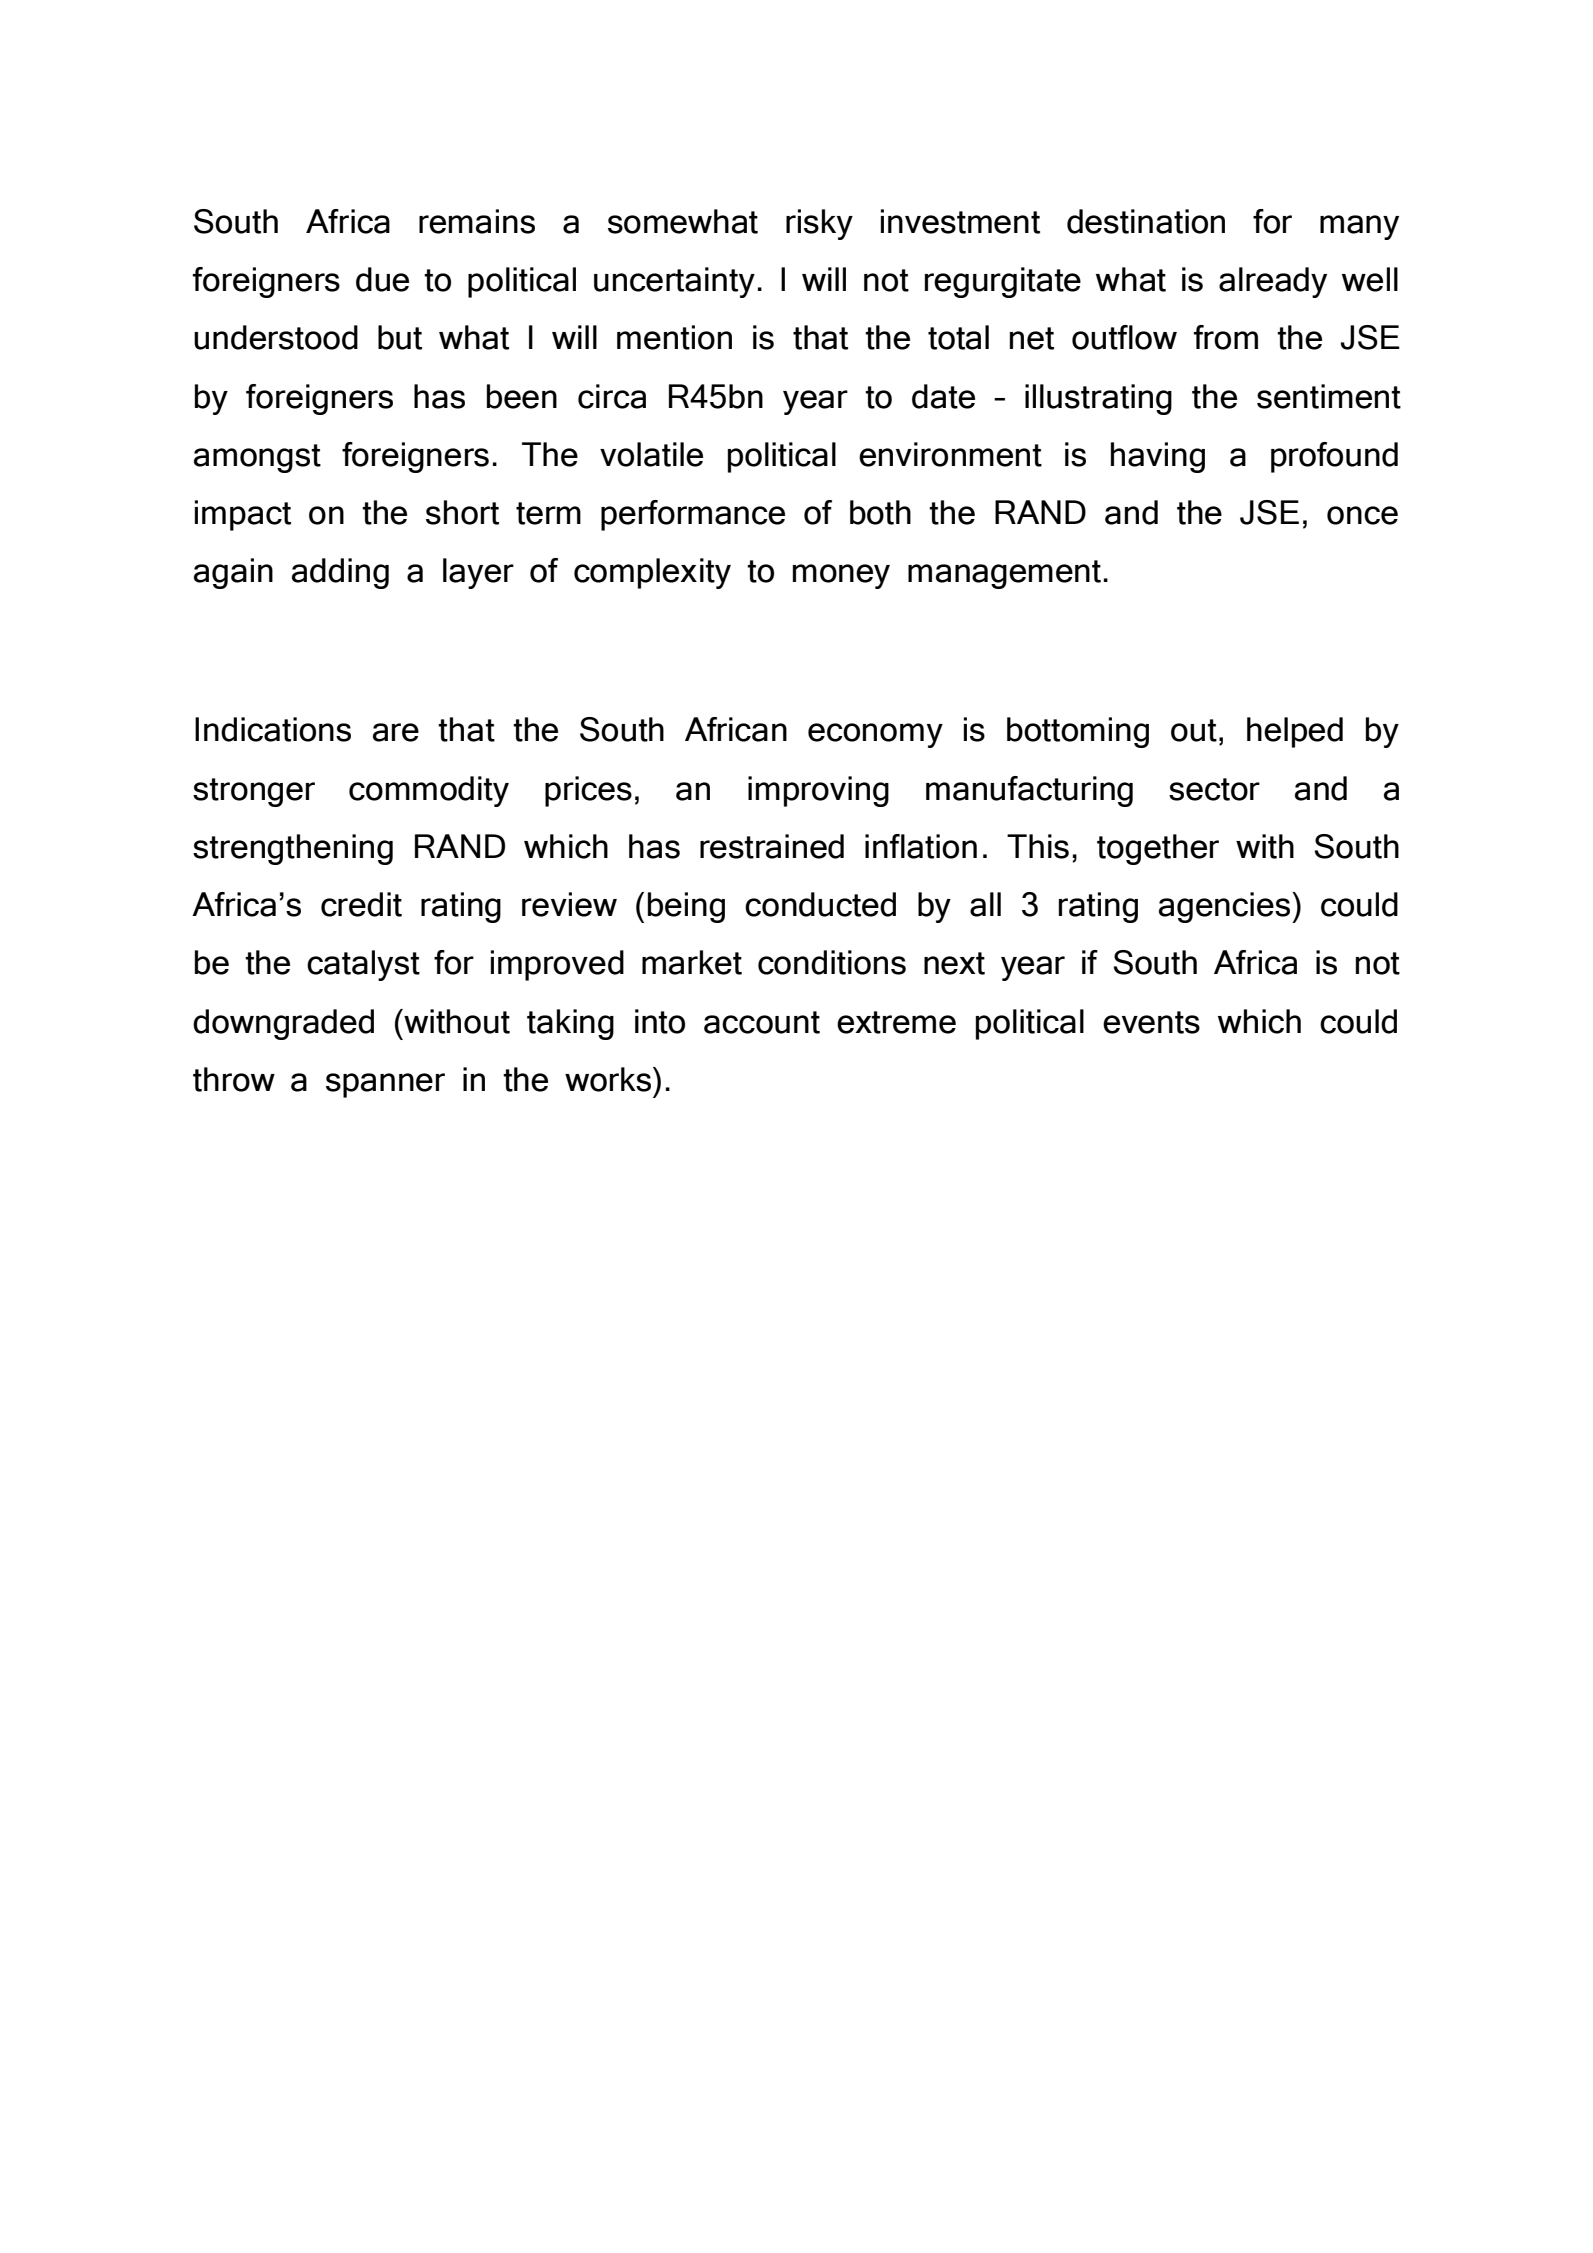  Describe the element at coordinates (1362, 515) in the image. I see `once` at that location.
